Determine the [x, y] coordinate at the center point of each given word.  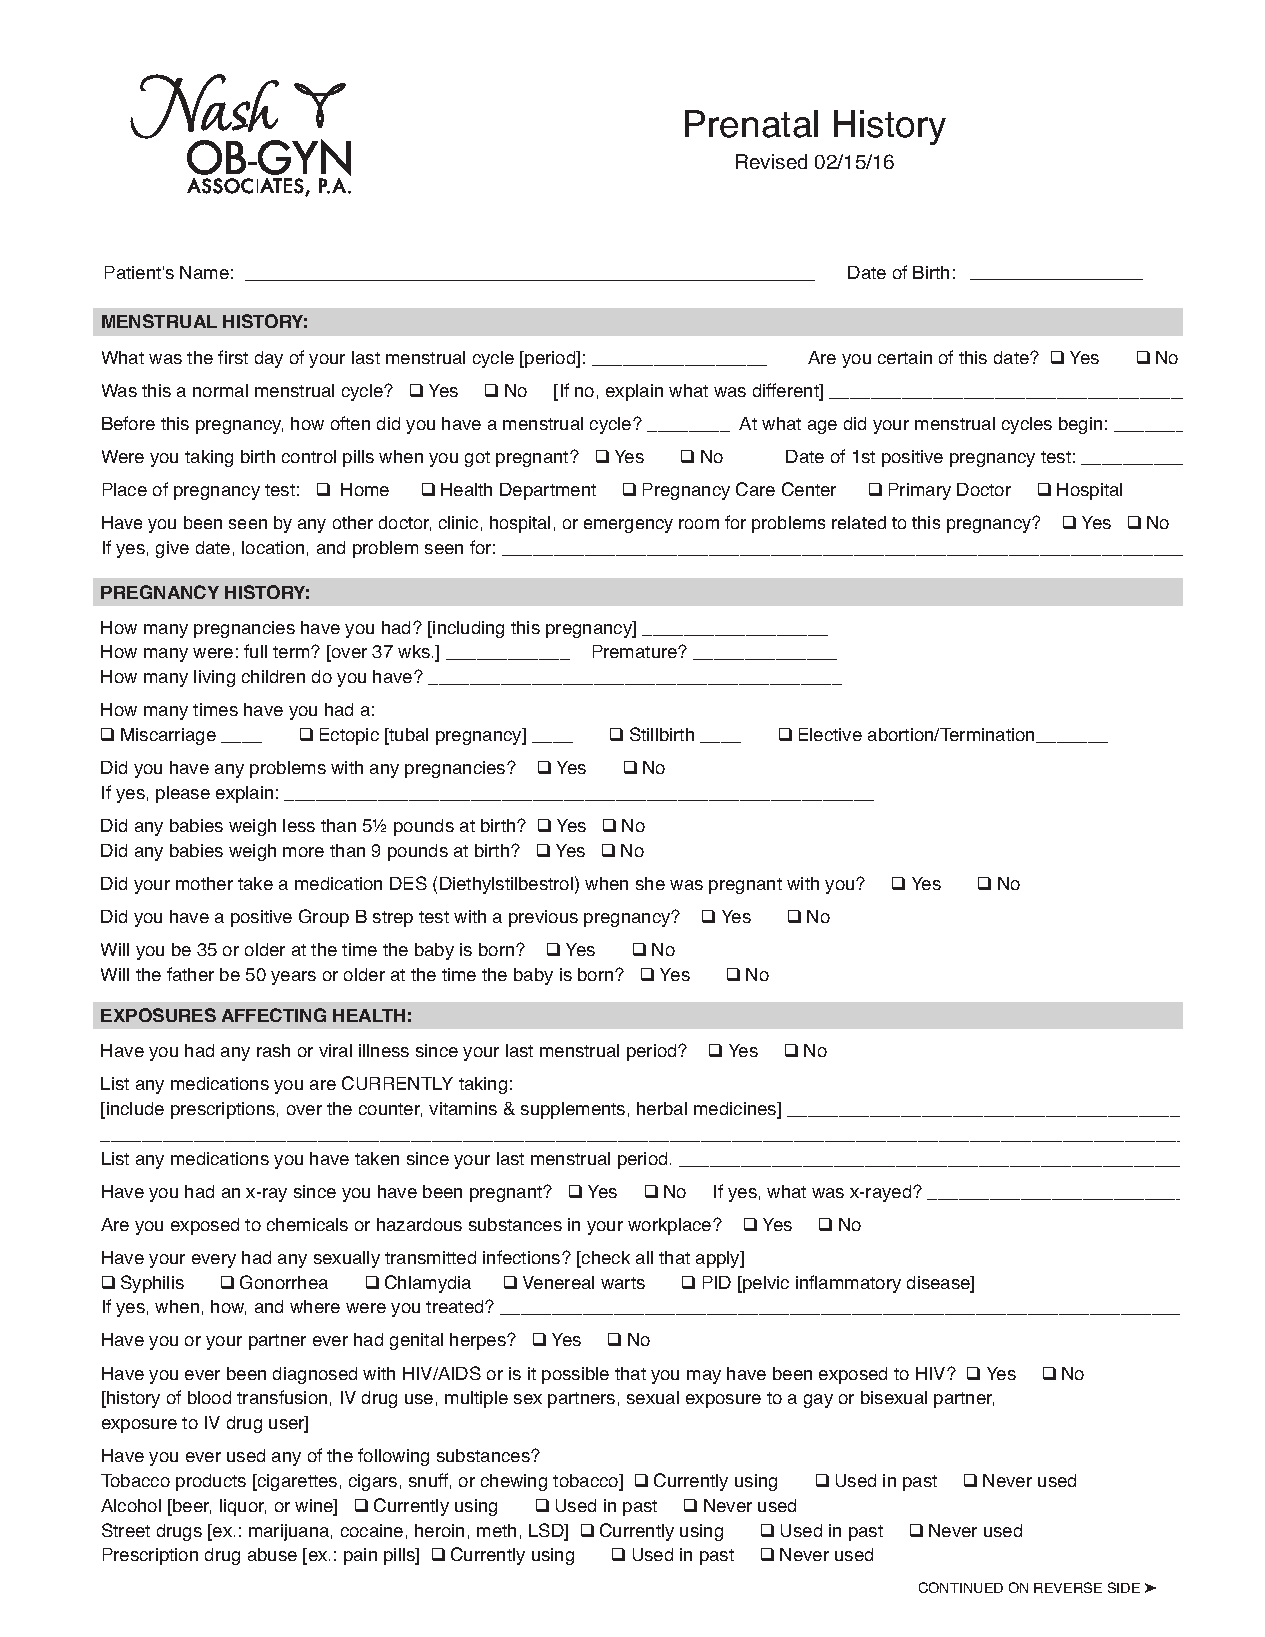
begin [1080, 425]
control [309, 456]
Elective [830, 734]
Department [548, 491]
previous [543, 918]
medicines [736, 1110]
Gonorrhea [284, 1282]
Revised [771, 161]
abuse [272, 1554]
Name [204, 272]
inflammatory [848, 1284]
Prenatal [751, 124]
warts [623, 1283]
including [468, 629]
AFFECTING [274, 1015]
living [214, 678]
